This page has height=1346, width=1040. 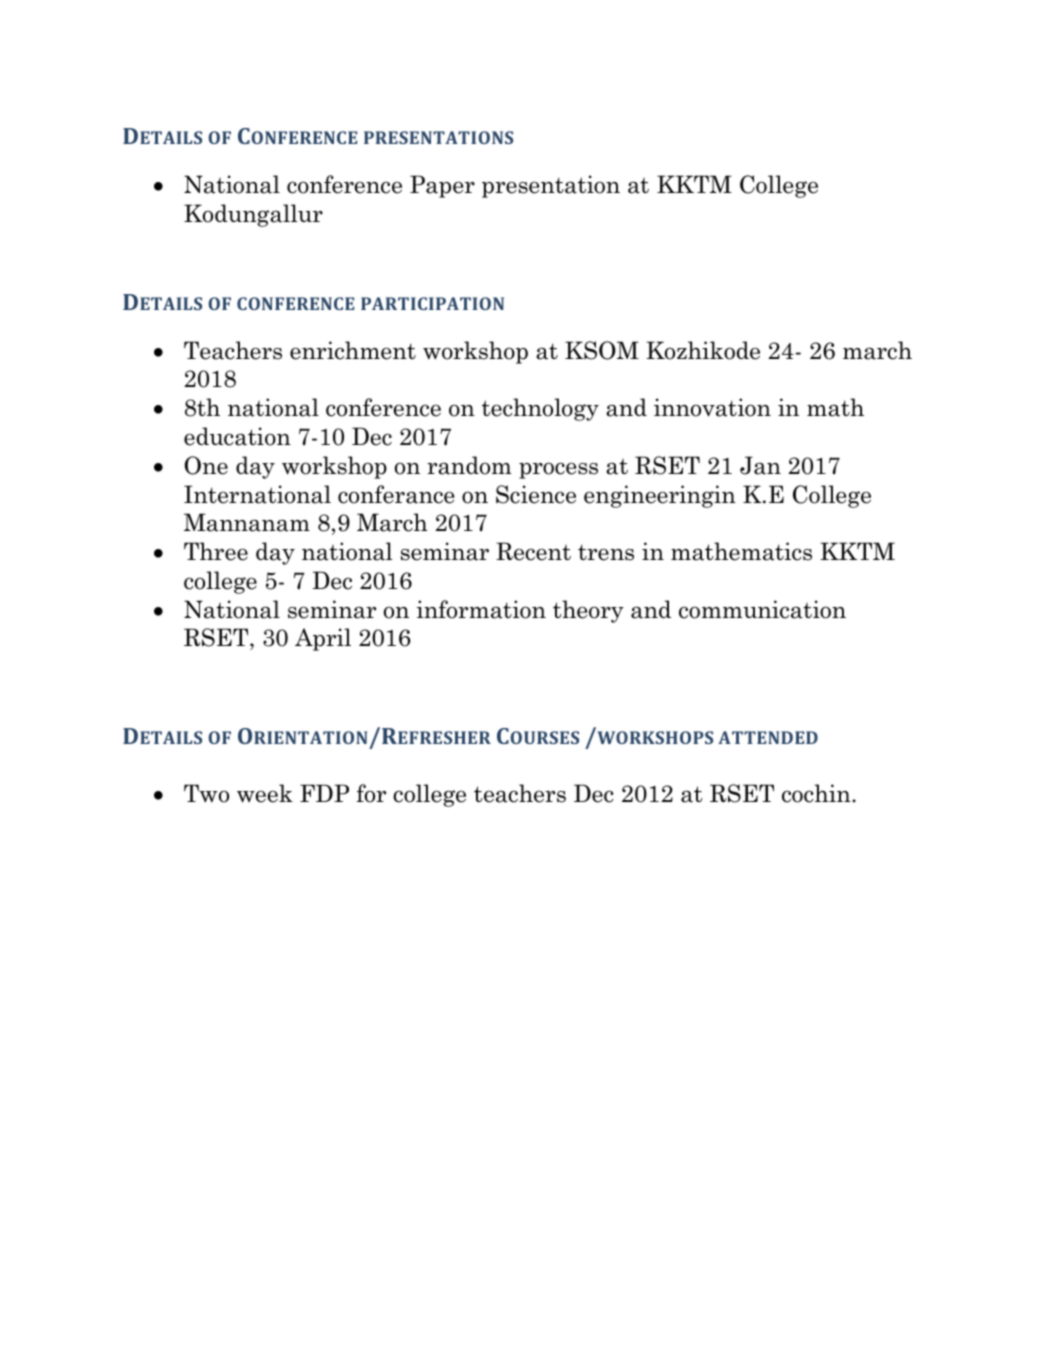 What do you see at coordinates (206, 465) in the page?
I see `One` at bounding box center [206, 465].
